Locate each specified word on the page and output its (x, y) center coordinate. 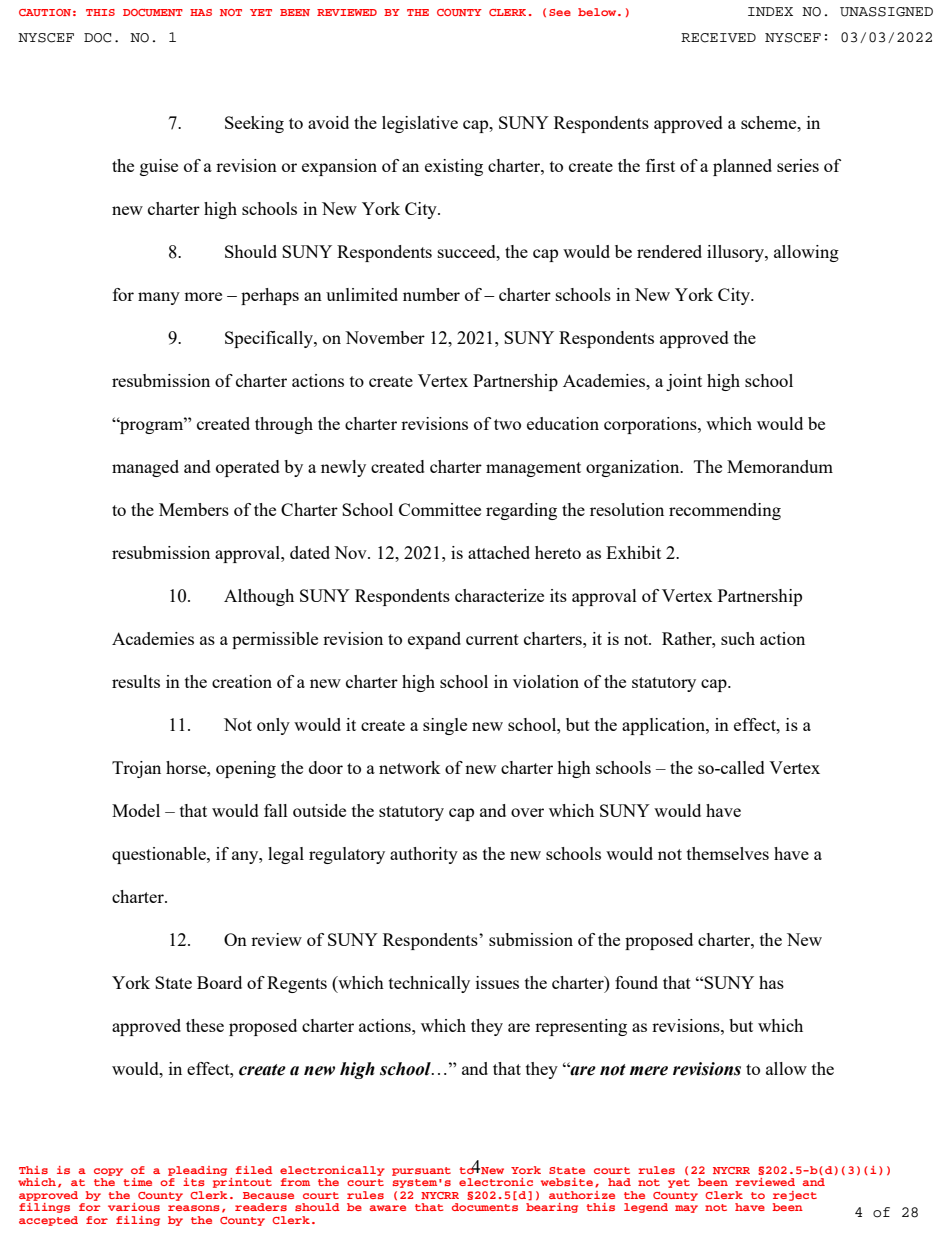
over (527, 812)
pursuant (421, 1171)
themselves (728, 853)
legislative (420, 124)
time (137, 1182)
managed (145, 468)
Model (136, 810)
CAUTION (45, 12)
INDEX (770, 11)
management (533, 469)
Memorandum (780, 466)
